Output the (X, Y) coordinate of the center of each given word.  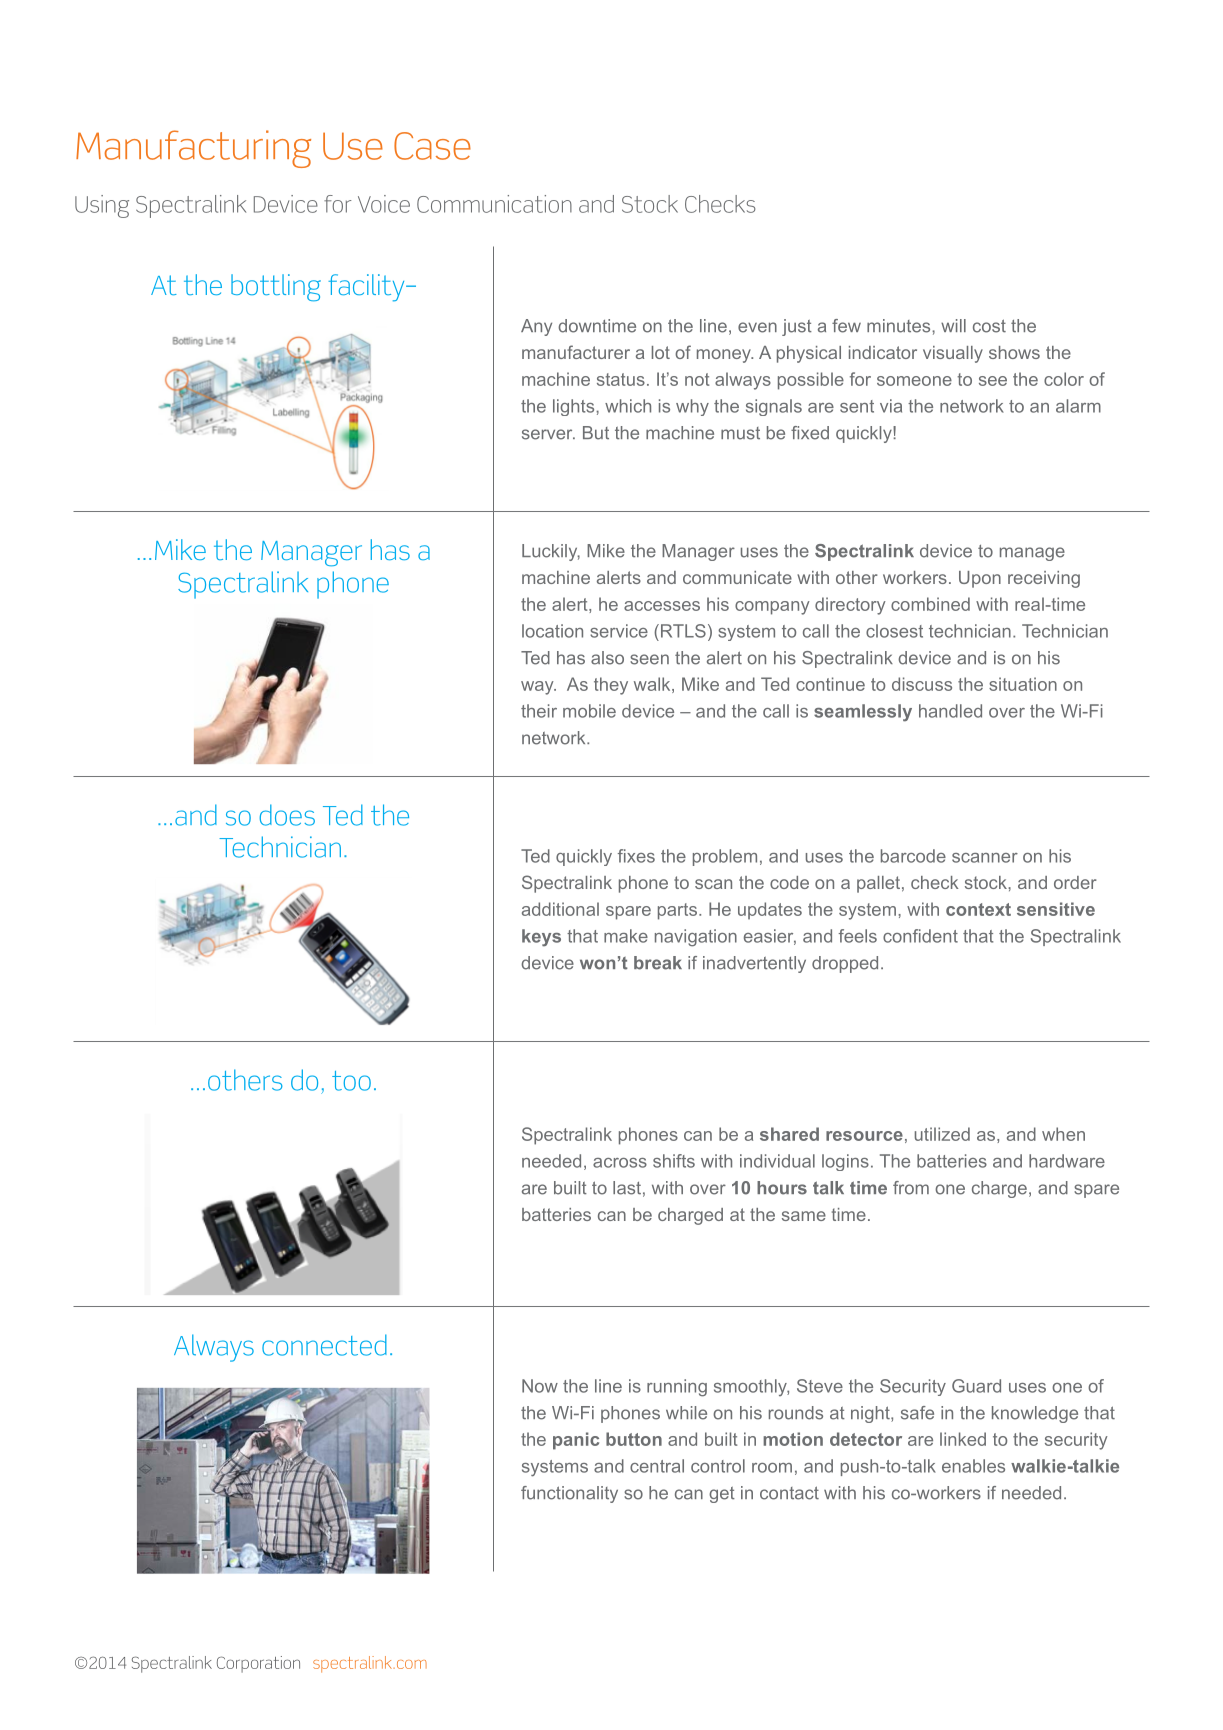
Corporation (258, 1664)
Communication (494, 204)
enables (973, 1466)
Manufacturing (193, 149)
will (953, 325)
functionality (569, 1494)
